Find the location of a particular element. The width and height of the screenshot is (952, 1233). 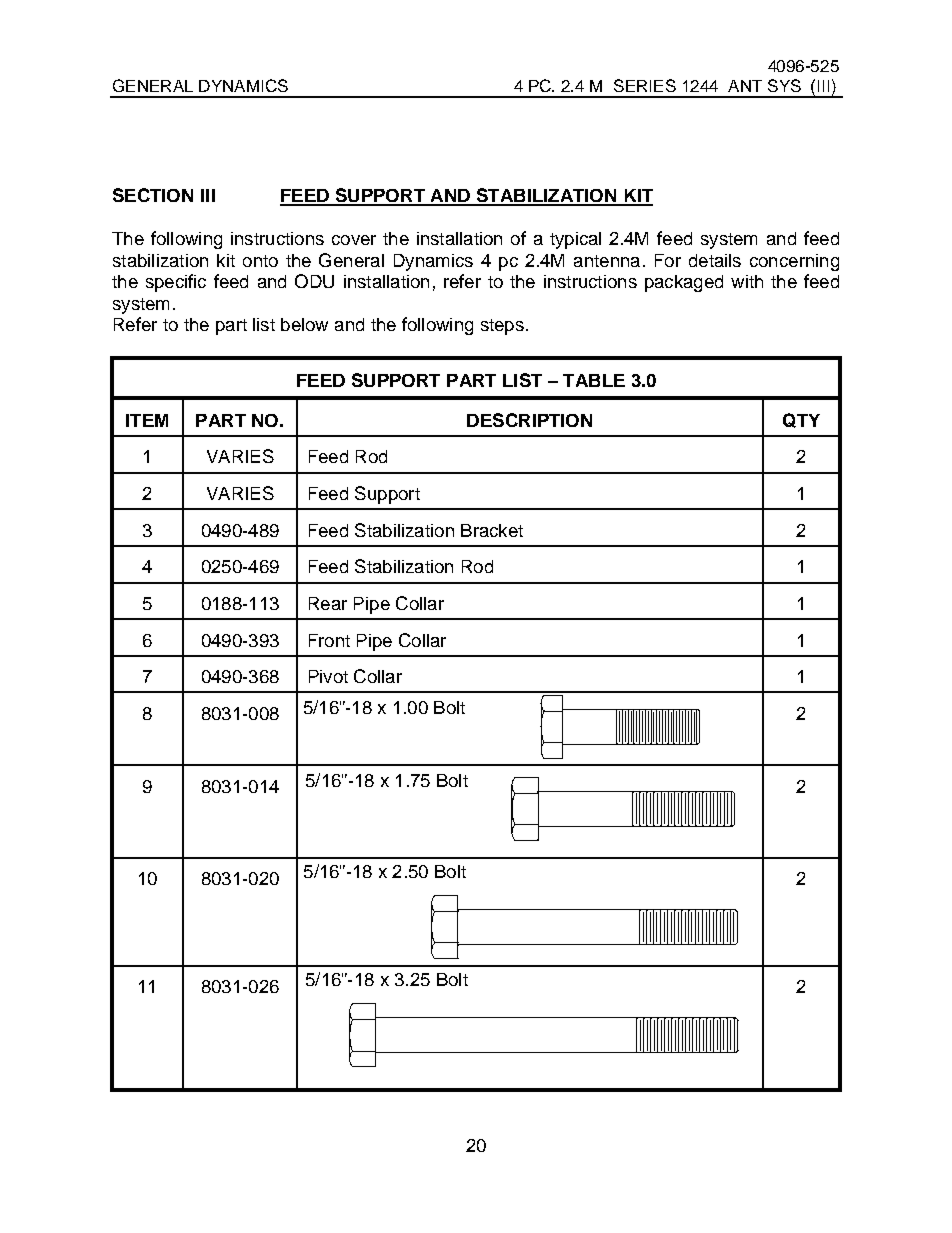

details is located at coordinates (715, 260).
